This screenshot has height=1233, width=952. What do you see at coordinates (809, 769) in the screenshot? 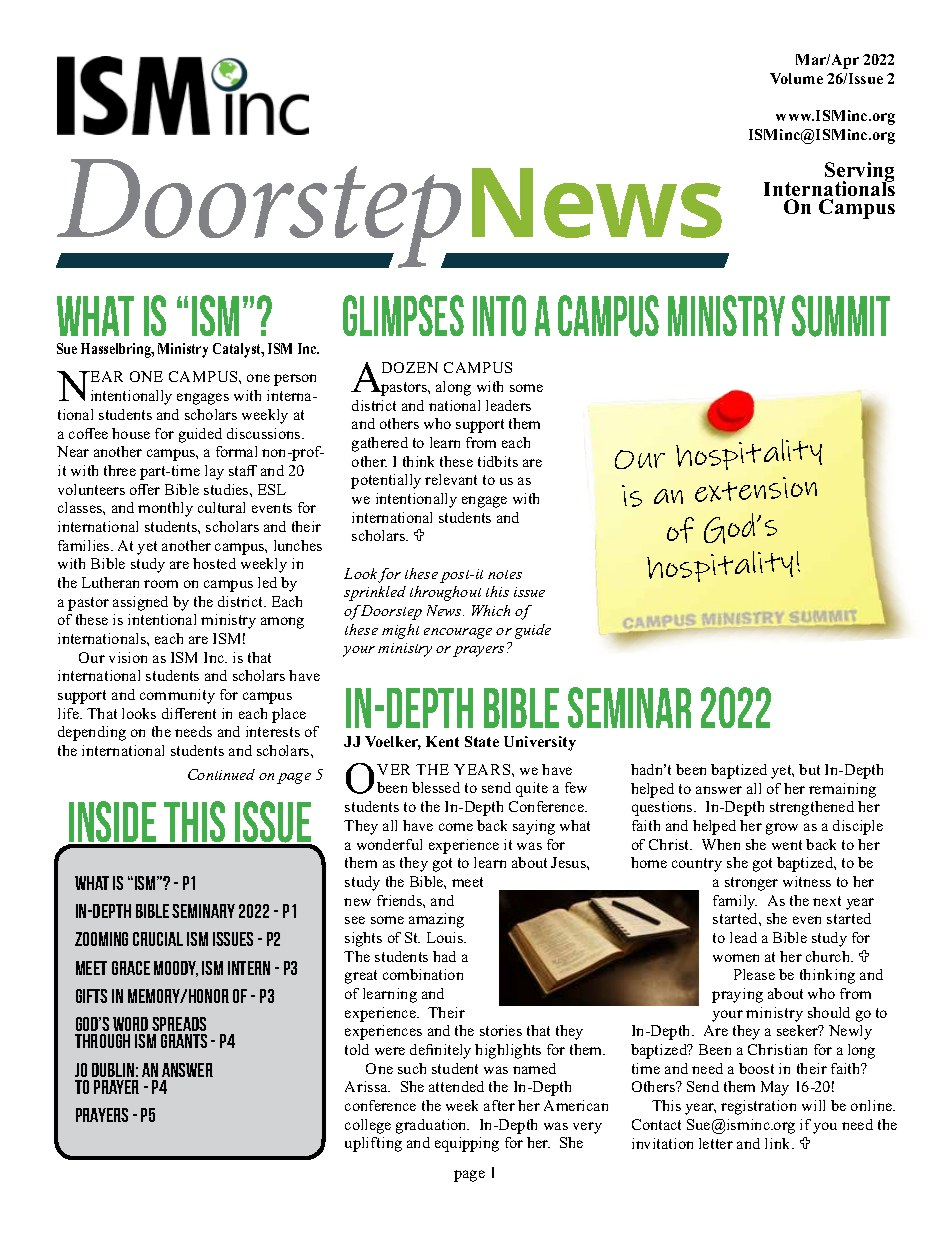
I see `but` at bounding box center [809, 769].
